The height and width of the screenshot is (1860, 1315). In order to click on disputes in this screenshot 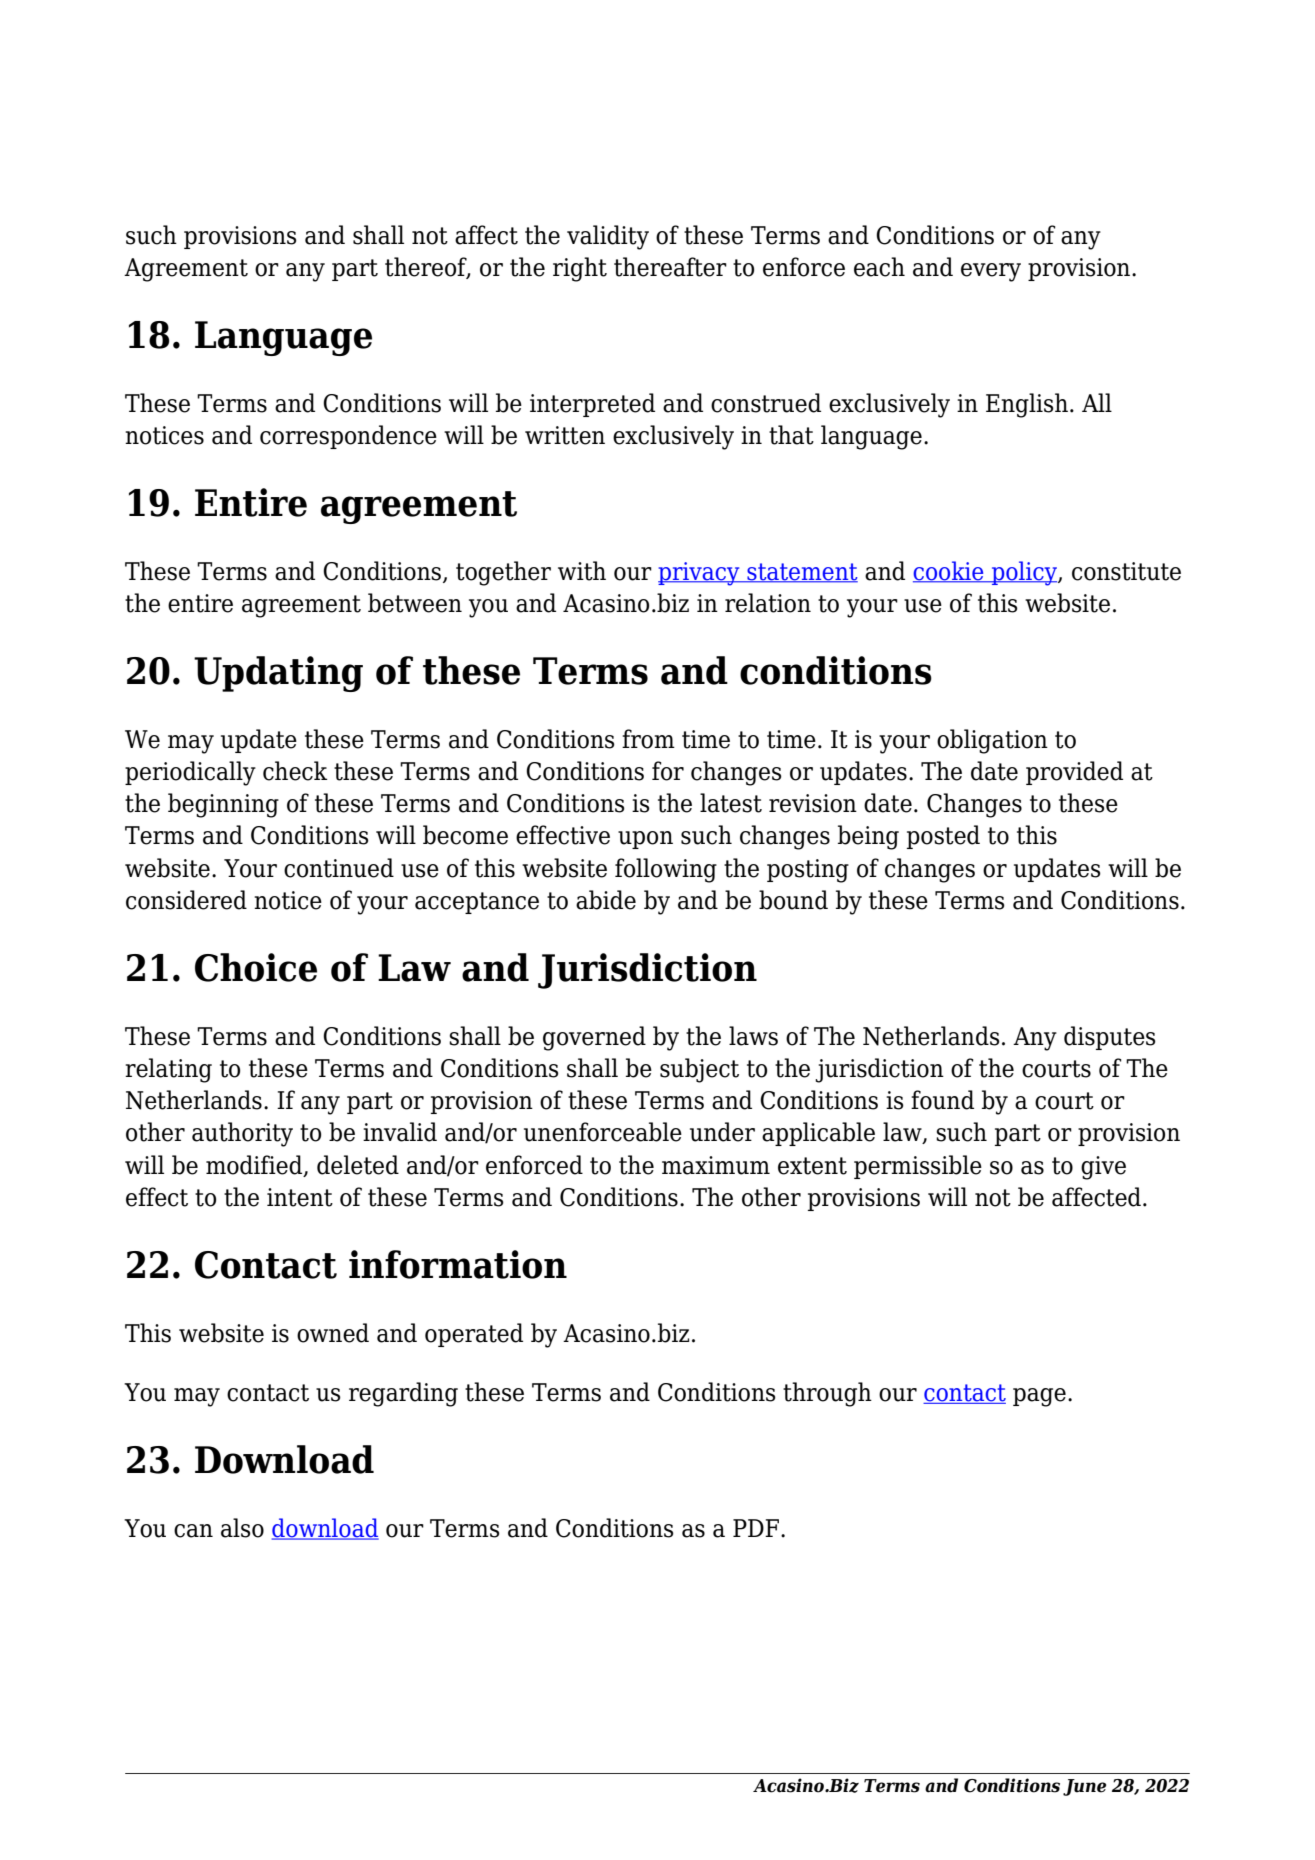, I will do `click(1110, 1038)`.
